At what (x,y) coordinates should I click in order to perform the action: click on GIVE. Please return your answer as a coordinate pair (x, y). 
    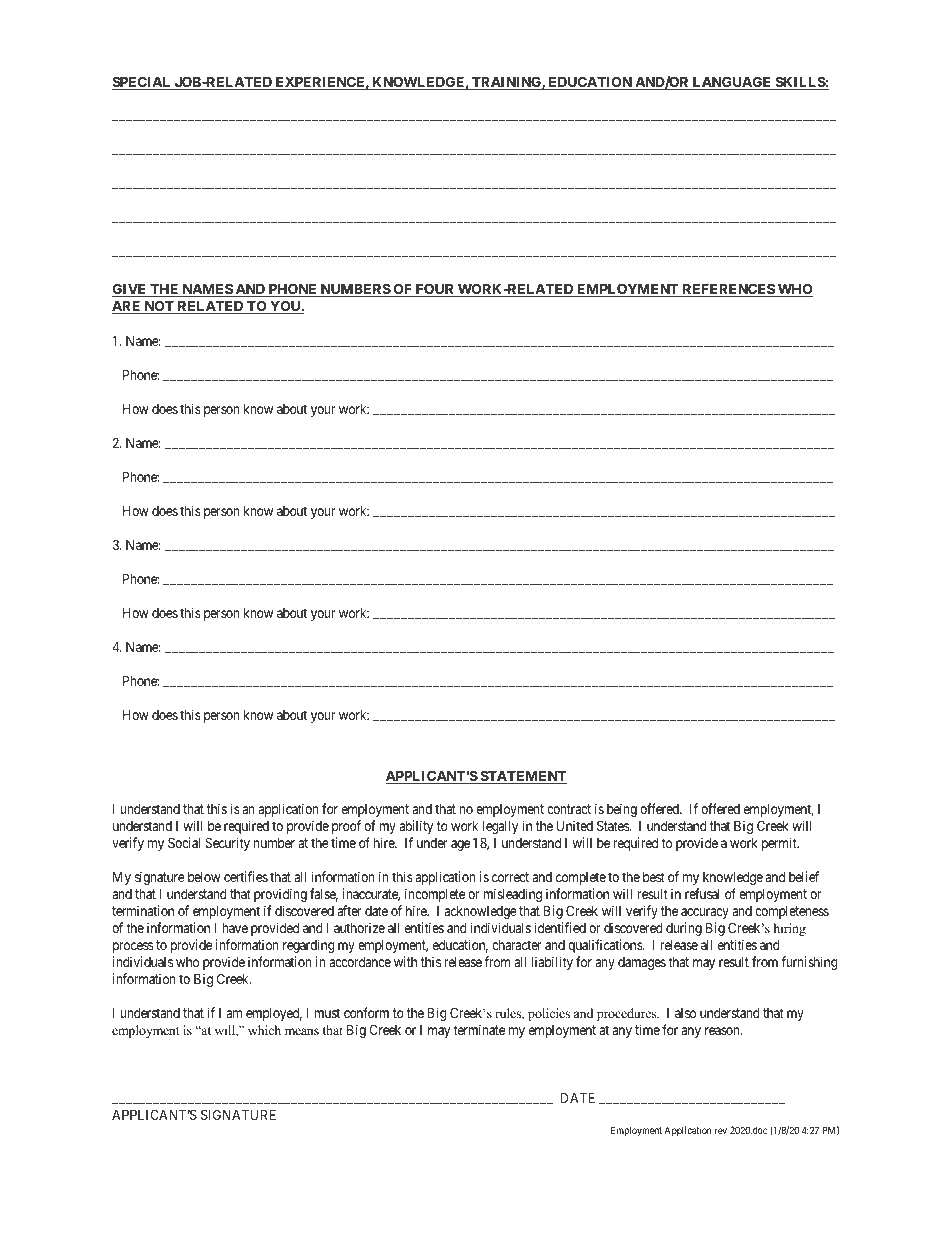
    Looking at the image, I should click on (130, 290).
